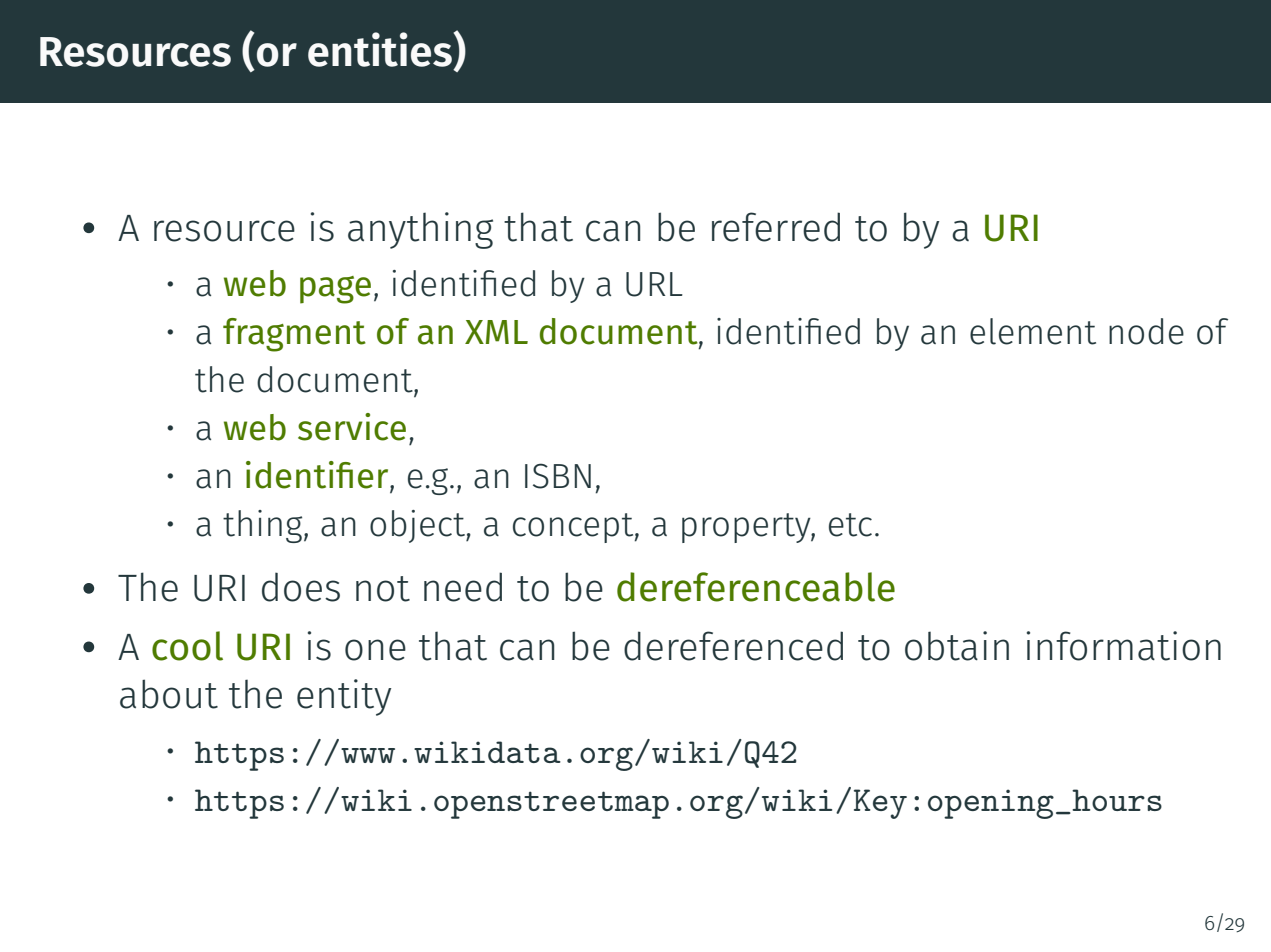 Image resolution: width=1271 pixels, height=952 pixels. What do you see at coordinates (381, 49) in the screenshot?
I see `entities` at bounding box center [381, 49].
